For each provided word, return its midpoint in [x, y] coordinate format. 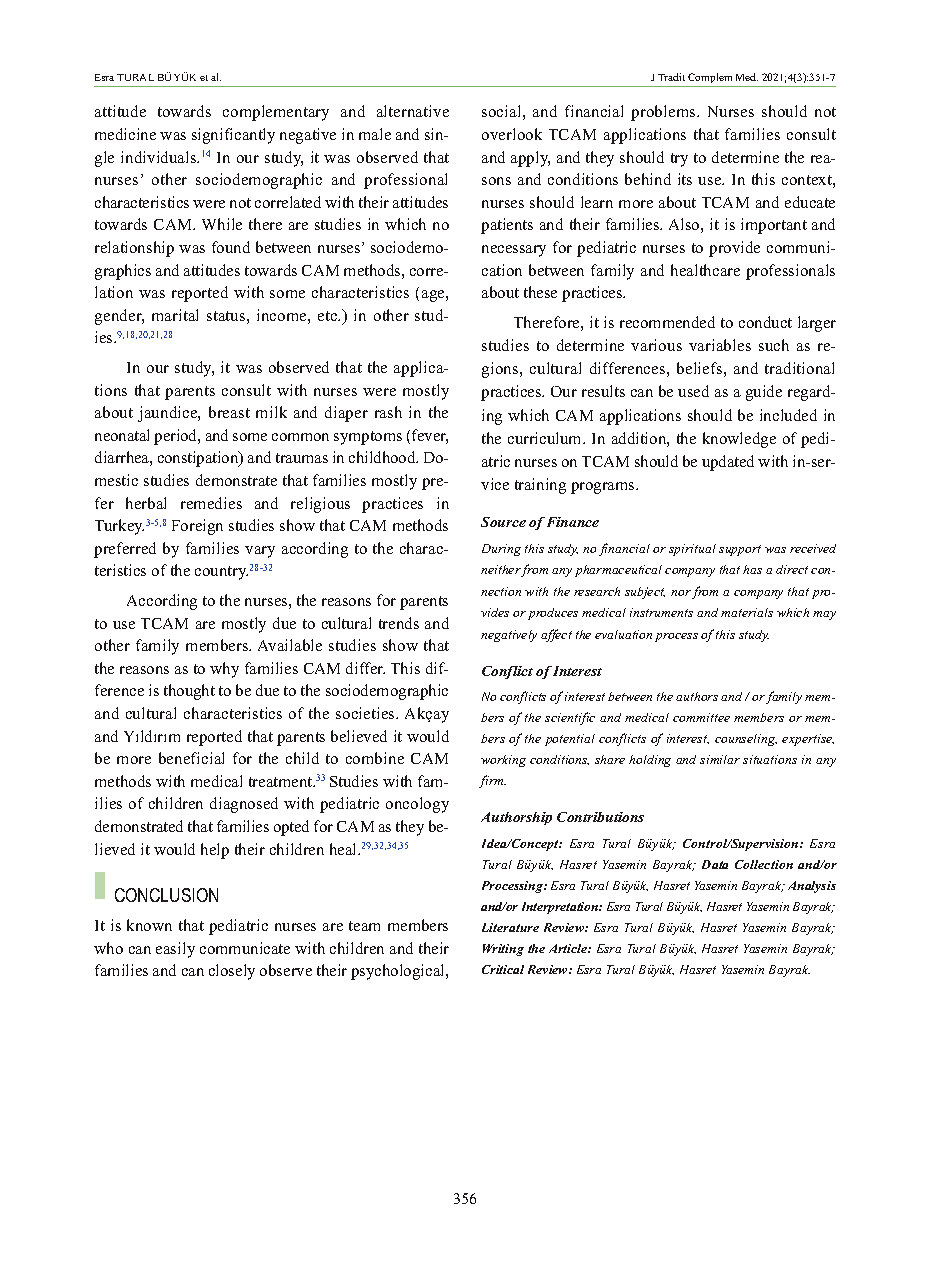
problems [664, 113]
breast [229, 412]
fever [430, 436]
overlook [512, 134]
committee [701, 717]
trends [399, 623]
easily [175, 950]
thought [189, 692]
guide [764, 393]
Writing [503, 950]
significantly [233, 136]
